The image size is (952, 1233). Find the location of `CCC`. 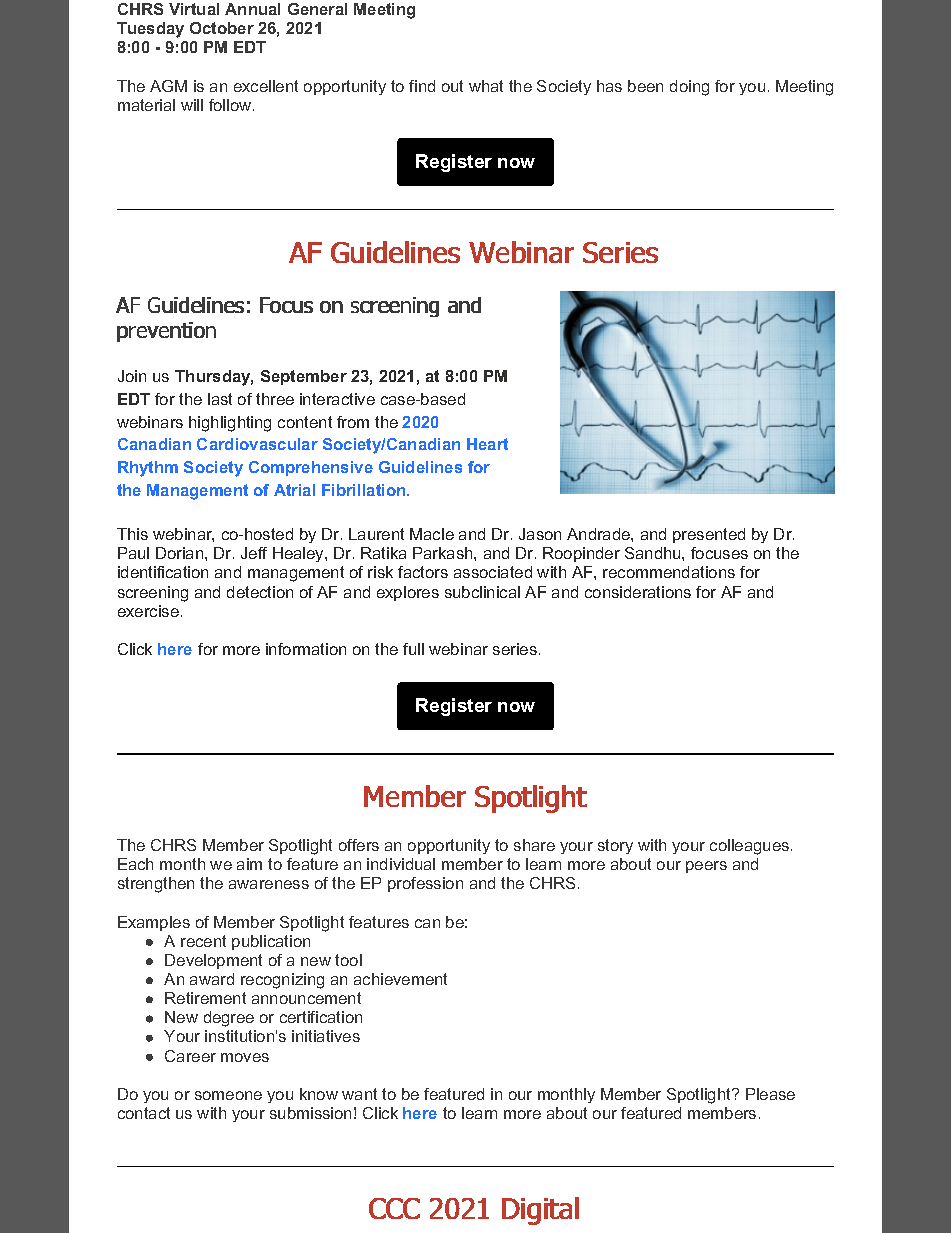

CCC is located at coordinates (394, 1208).
